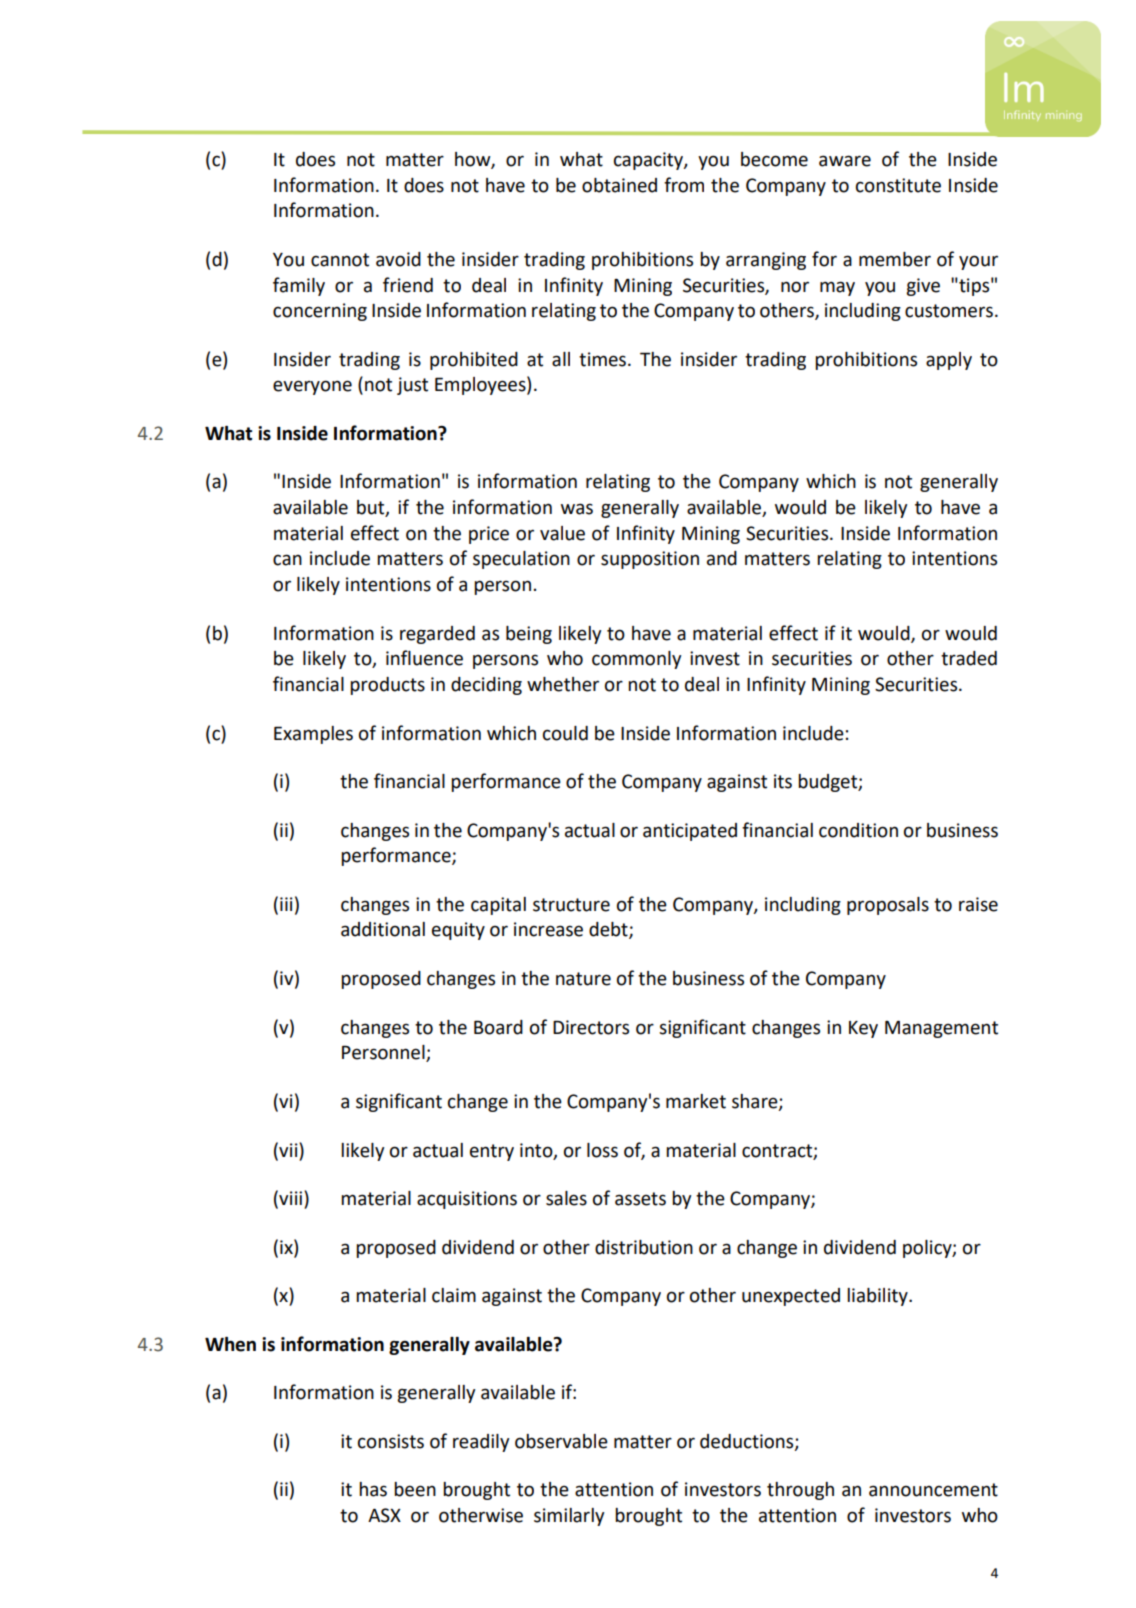  Describe the element at coordinates (373, 1489) in the screenshot. I see `has` at that location.
